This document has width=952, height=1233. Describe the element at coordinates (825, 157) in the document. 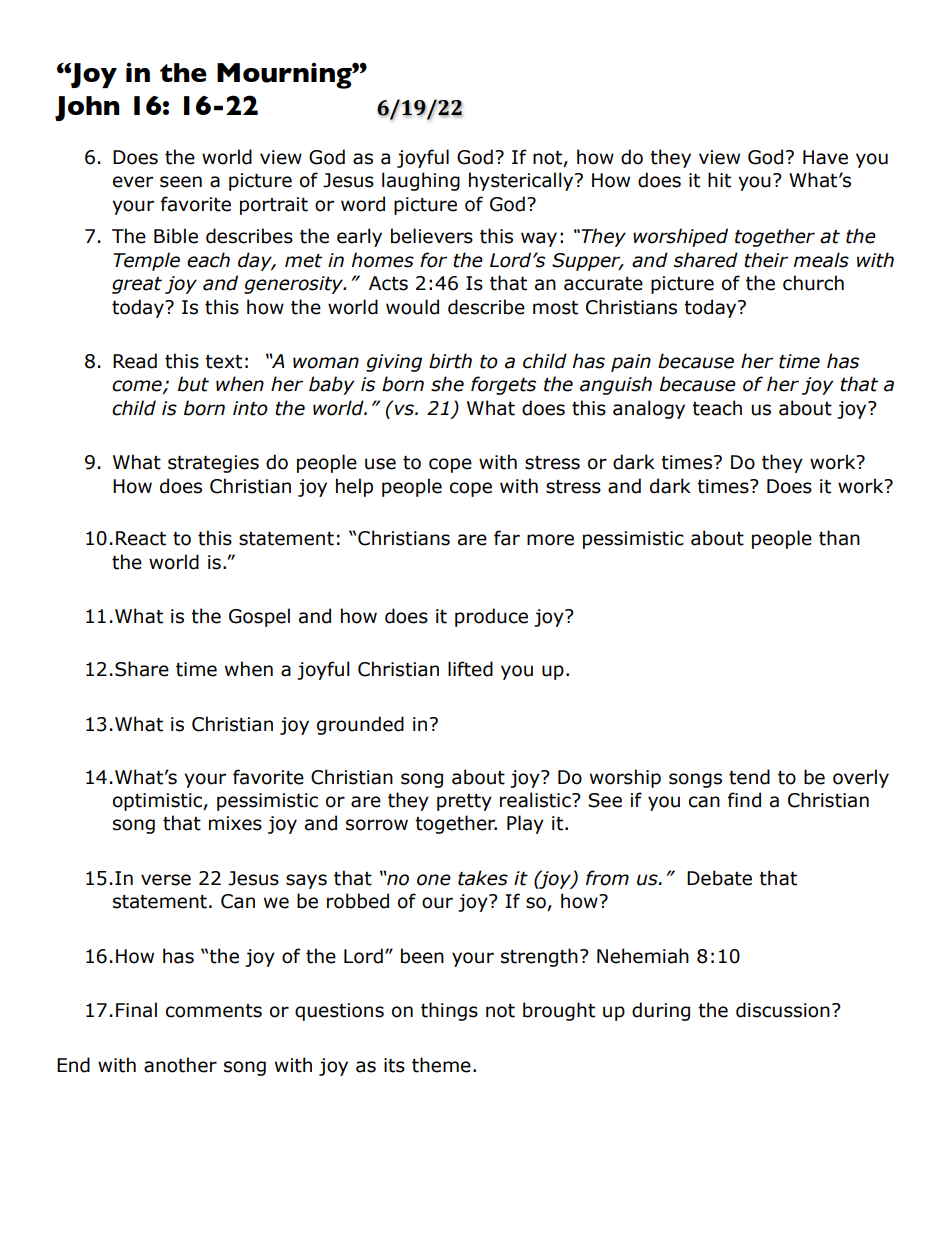

I see `Have` at that location.
